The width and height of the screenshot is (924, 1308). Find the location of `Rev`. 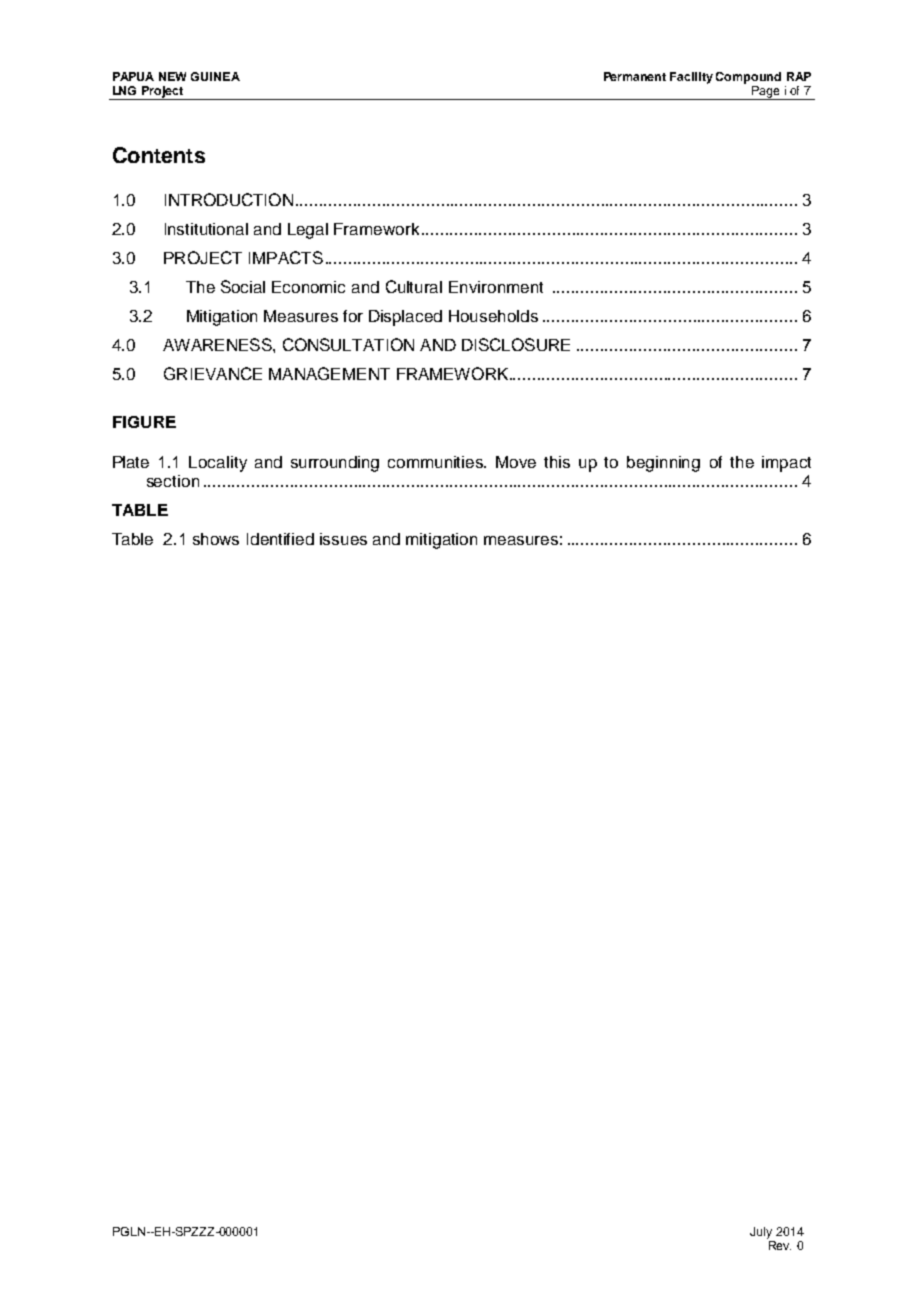

Rev is located at coordinates (780, 1245).
